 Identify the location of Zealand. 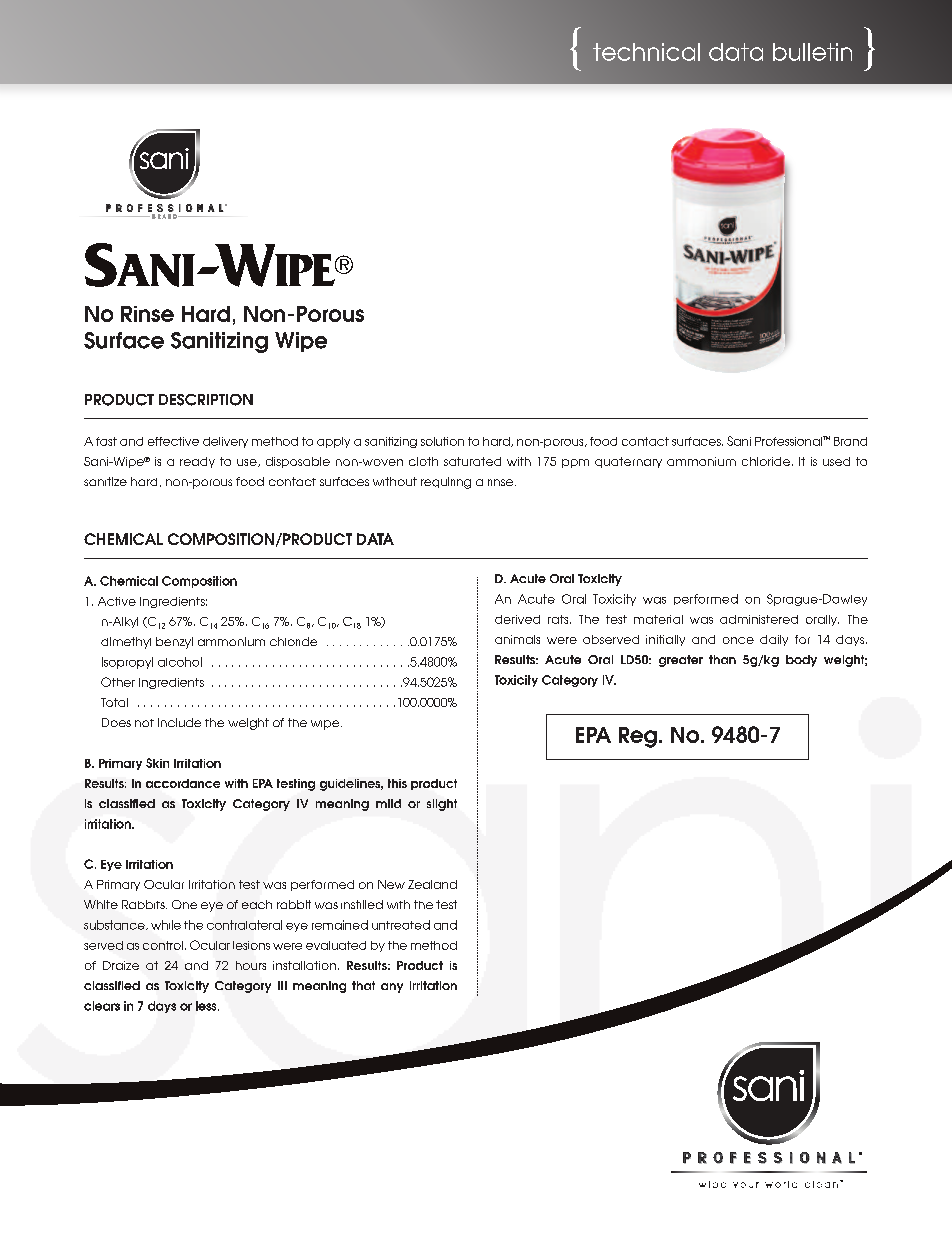
(432, 884).
